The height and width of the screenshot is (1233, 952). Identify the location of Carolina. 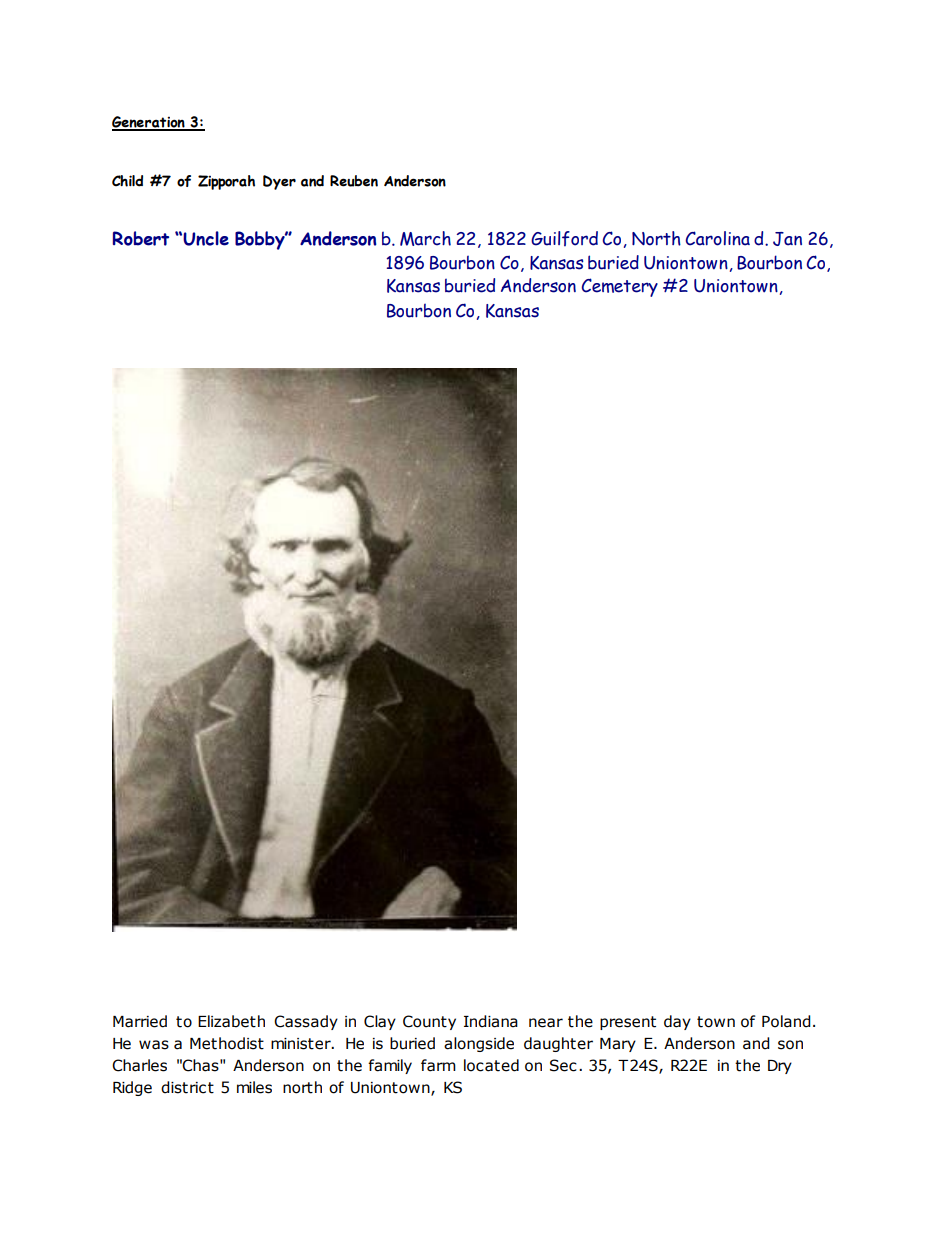
(717, 238).
